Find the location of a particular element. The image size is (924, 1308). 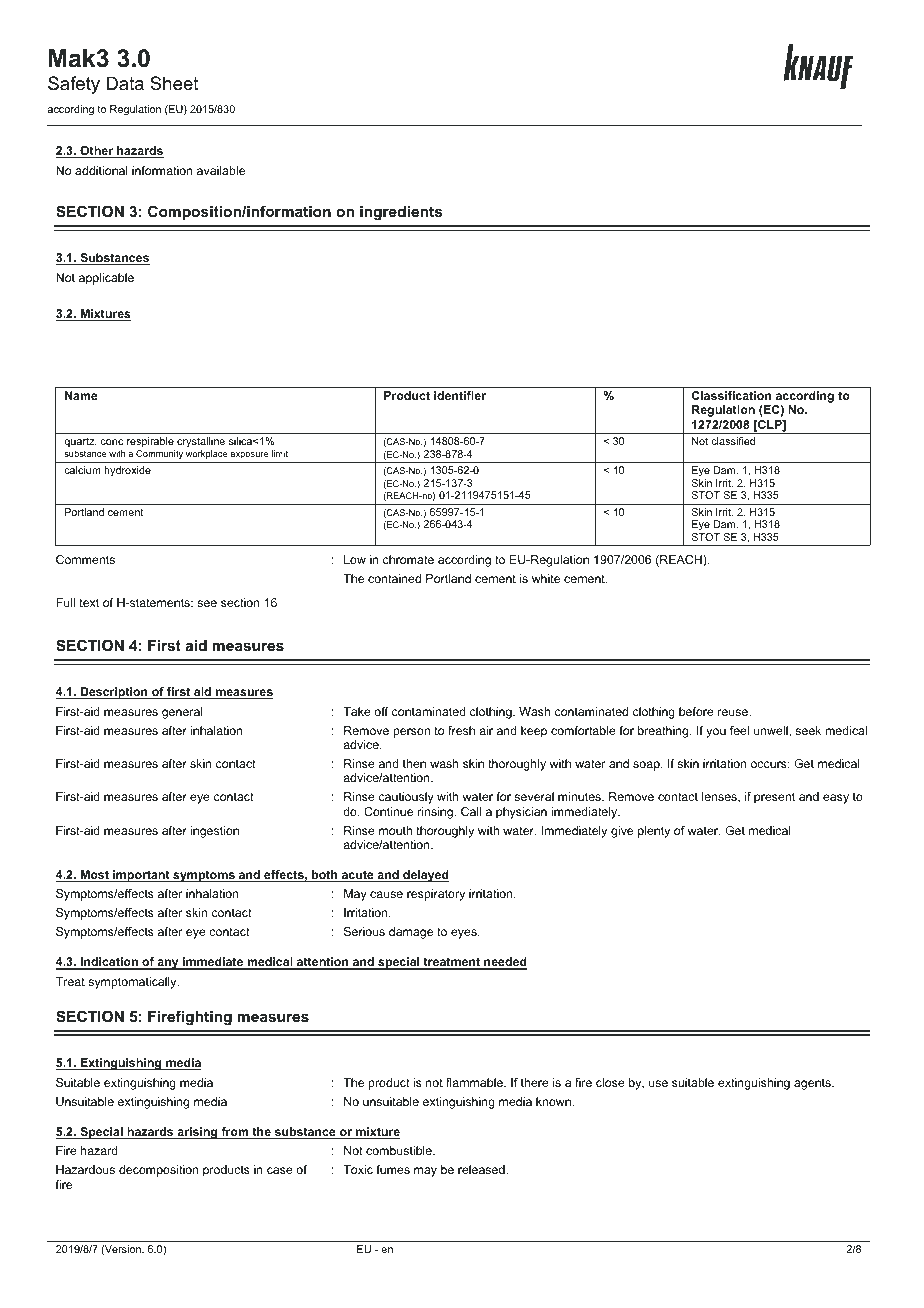

ingredients is located at coordinates (401, 213).
